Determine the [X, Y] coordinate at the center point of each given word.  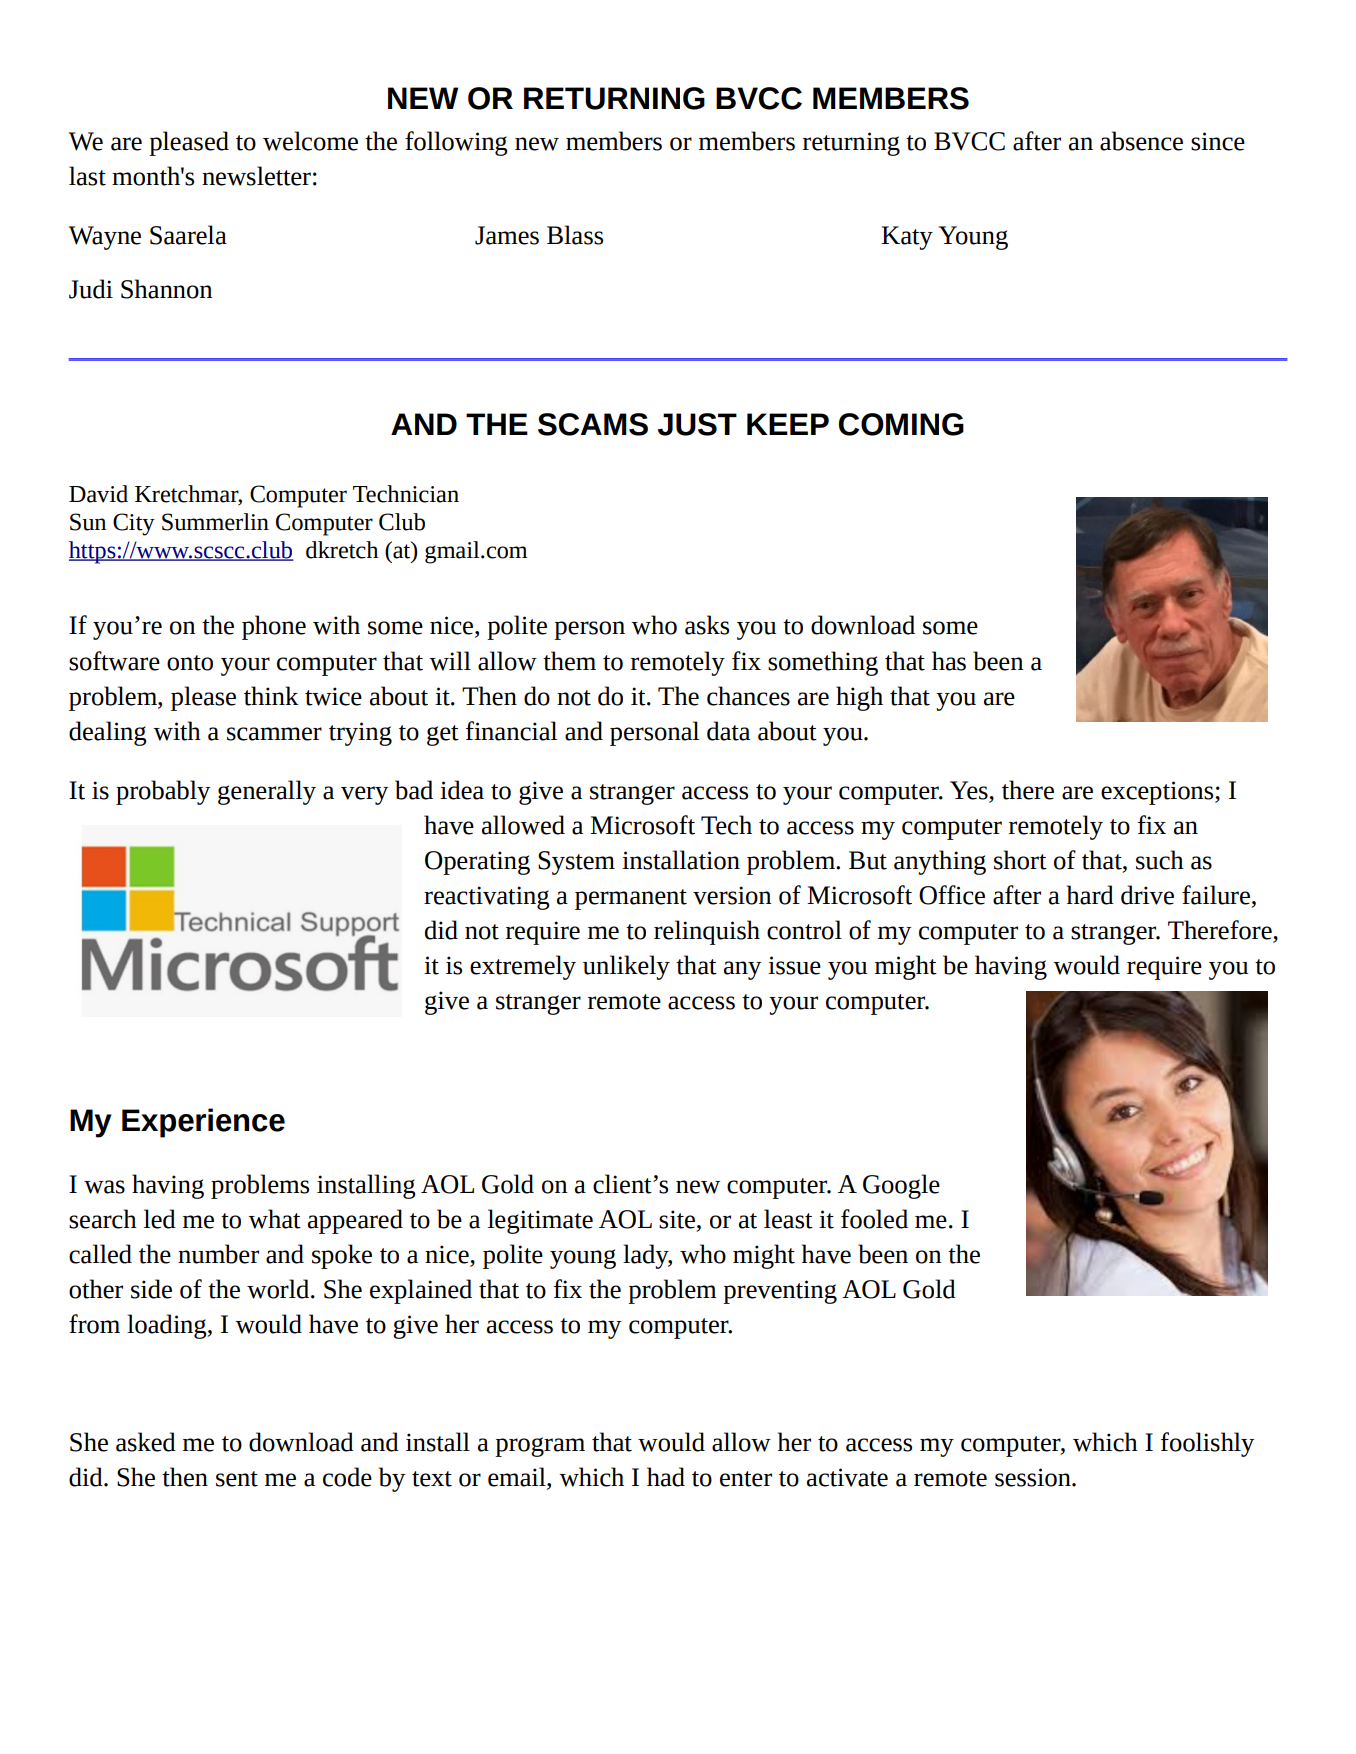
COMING [901, 424]
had [666, 1477]
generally [267, 792]
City [134, 524]
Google [901, 1186]
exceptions [1158, 793]
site [677, 1219]
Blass [575, 235]
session [1034, 1477]
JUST [697, 424]
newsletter [256, 176]
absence [1141, 141]
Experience [203, 1123]
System [576, 863]
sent [237, 1479]
